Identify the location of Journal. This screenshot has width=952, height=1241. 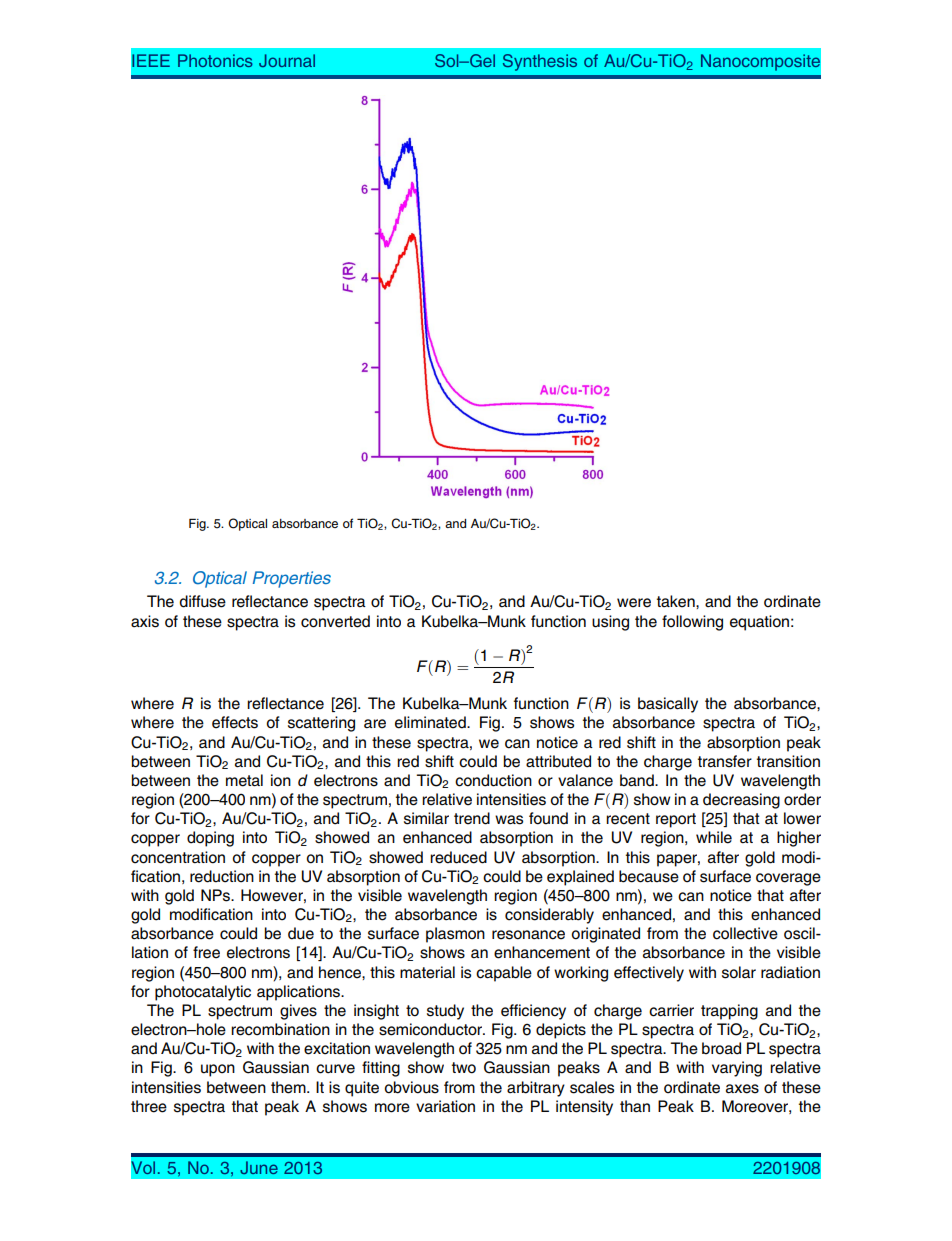
(287, 60).
